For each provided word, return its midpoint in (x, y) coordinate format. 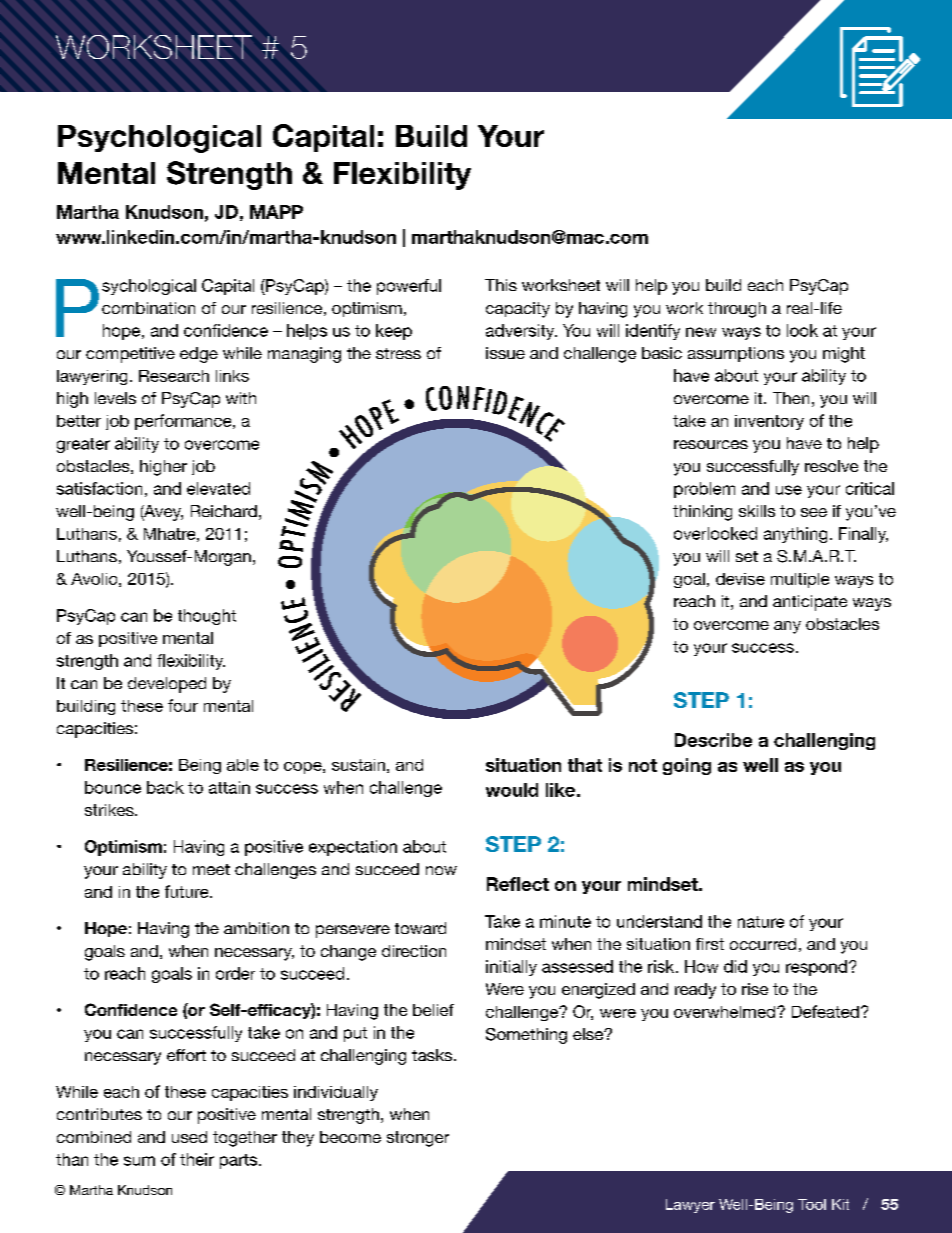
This (501, 285)
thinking (702, 513)
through (737, 310)
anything (795, 535)
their (197, 1159)
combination (148, 308)
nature (761, 922)
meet (211, 869)
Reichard (224, 511)
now (441, 870)
